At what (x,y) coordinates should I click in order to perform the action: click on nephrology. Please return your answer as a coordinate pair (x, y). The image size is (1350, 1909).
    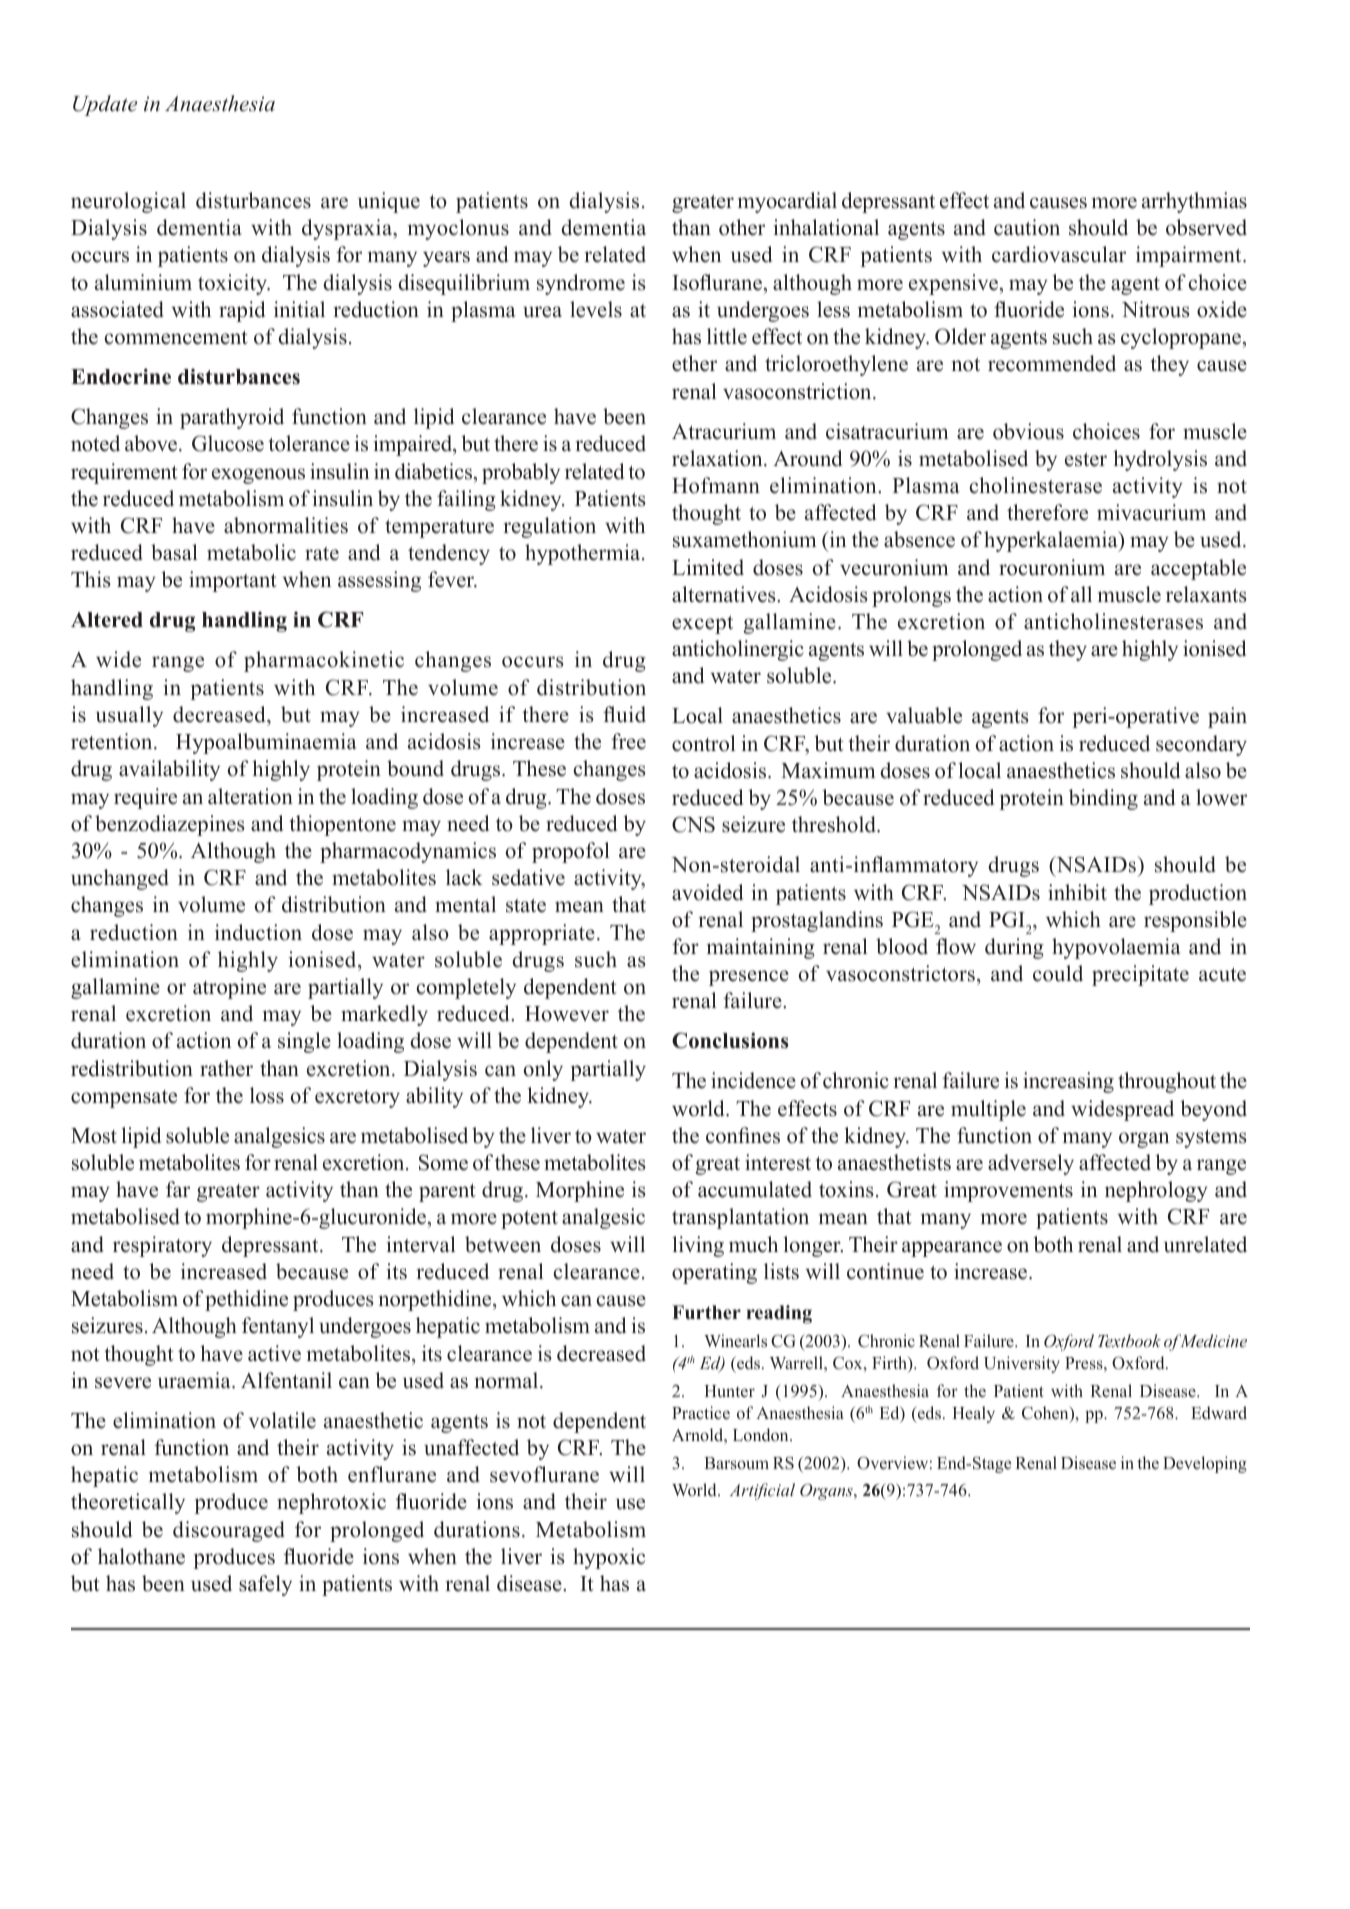
    Looking at the image, I should click on (1156, 1191).
